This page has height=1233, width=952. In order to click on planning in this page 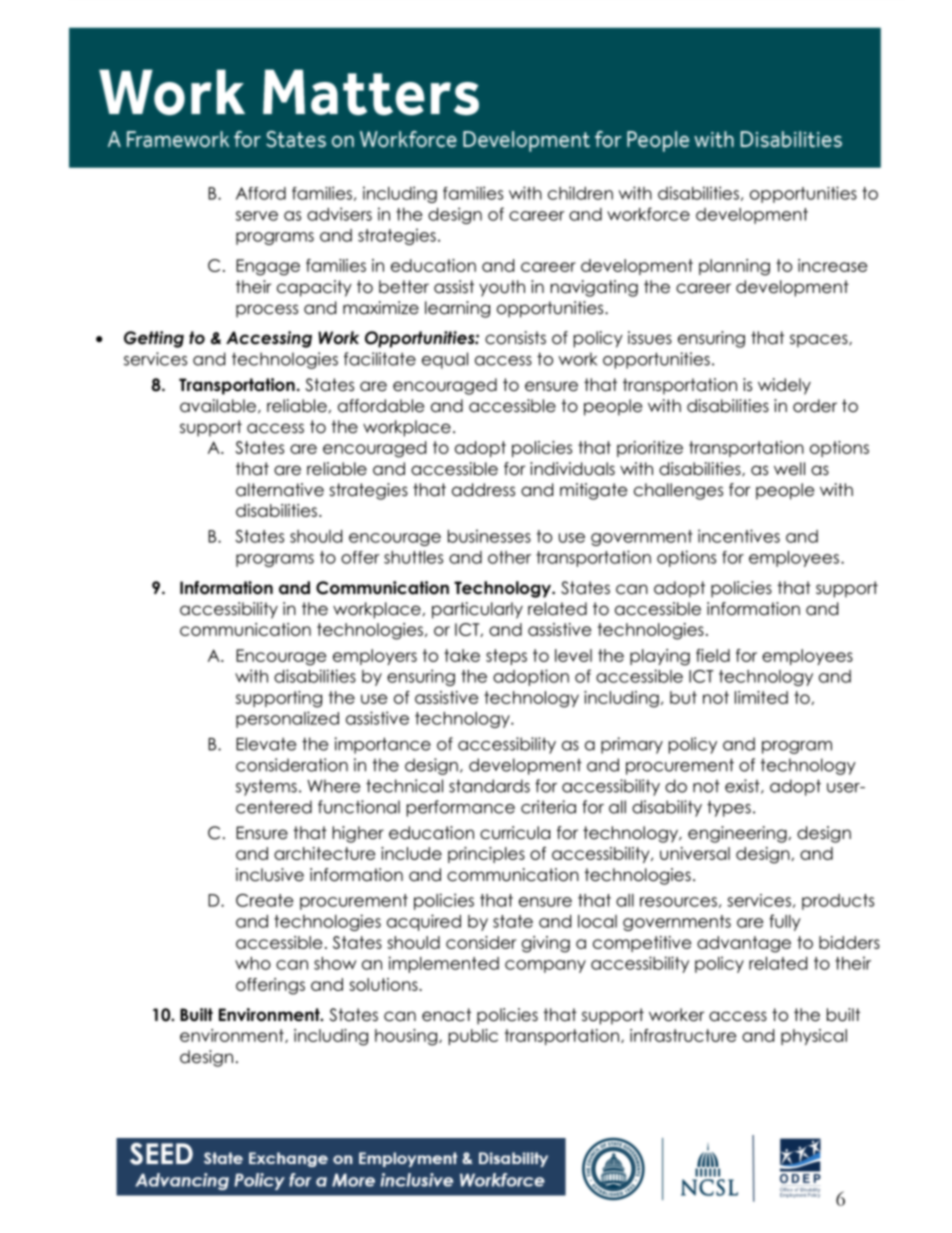, I will do `click(734, 267)`.
